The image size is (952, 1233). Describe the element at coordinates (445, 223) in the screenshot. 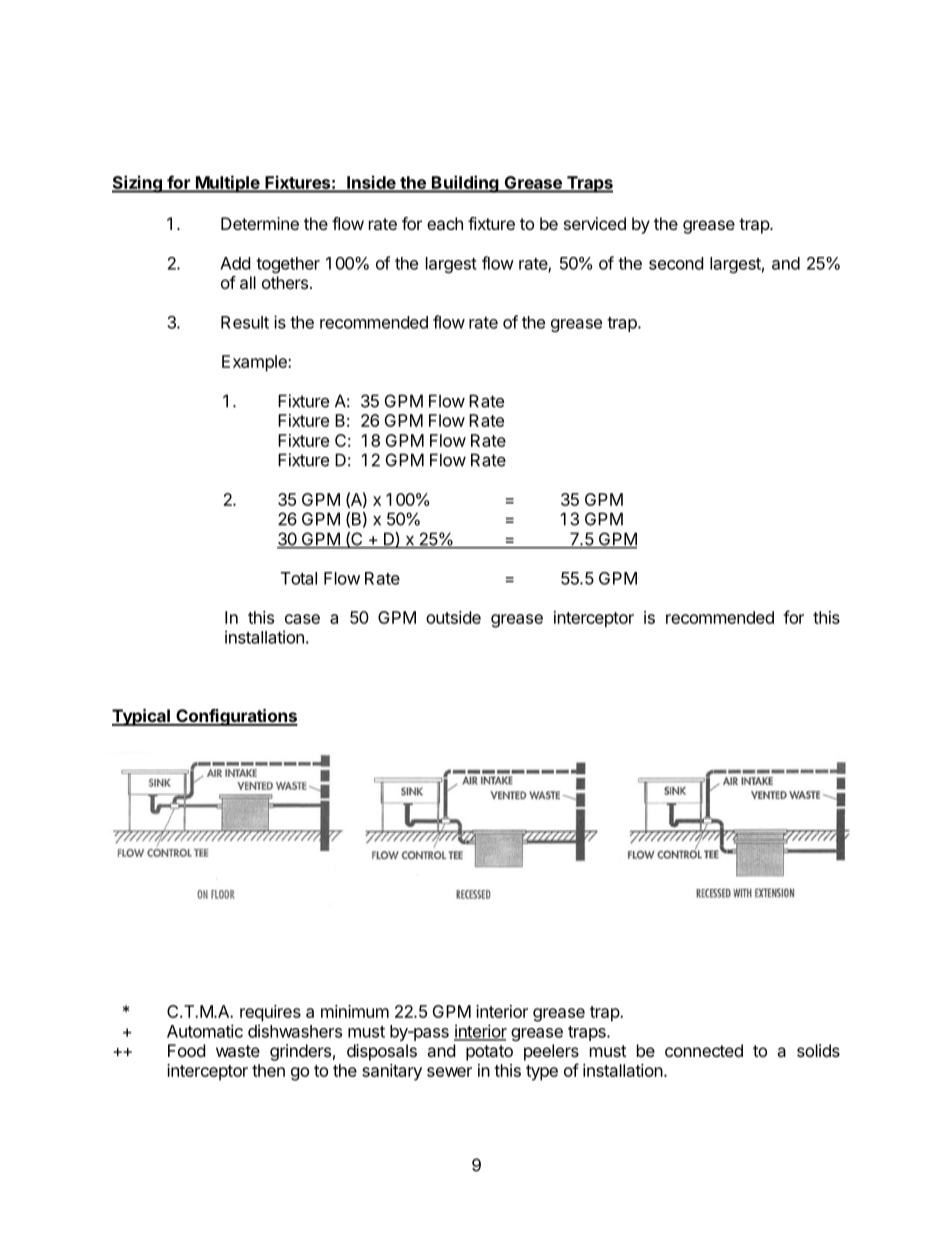

I see `each` at that location.
